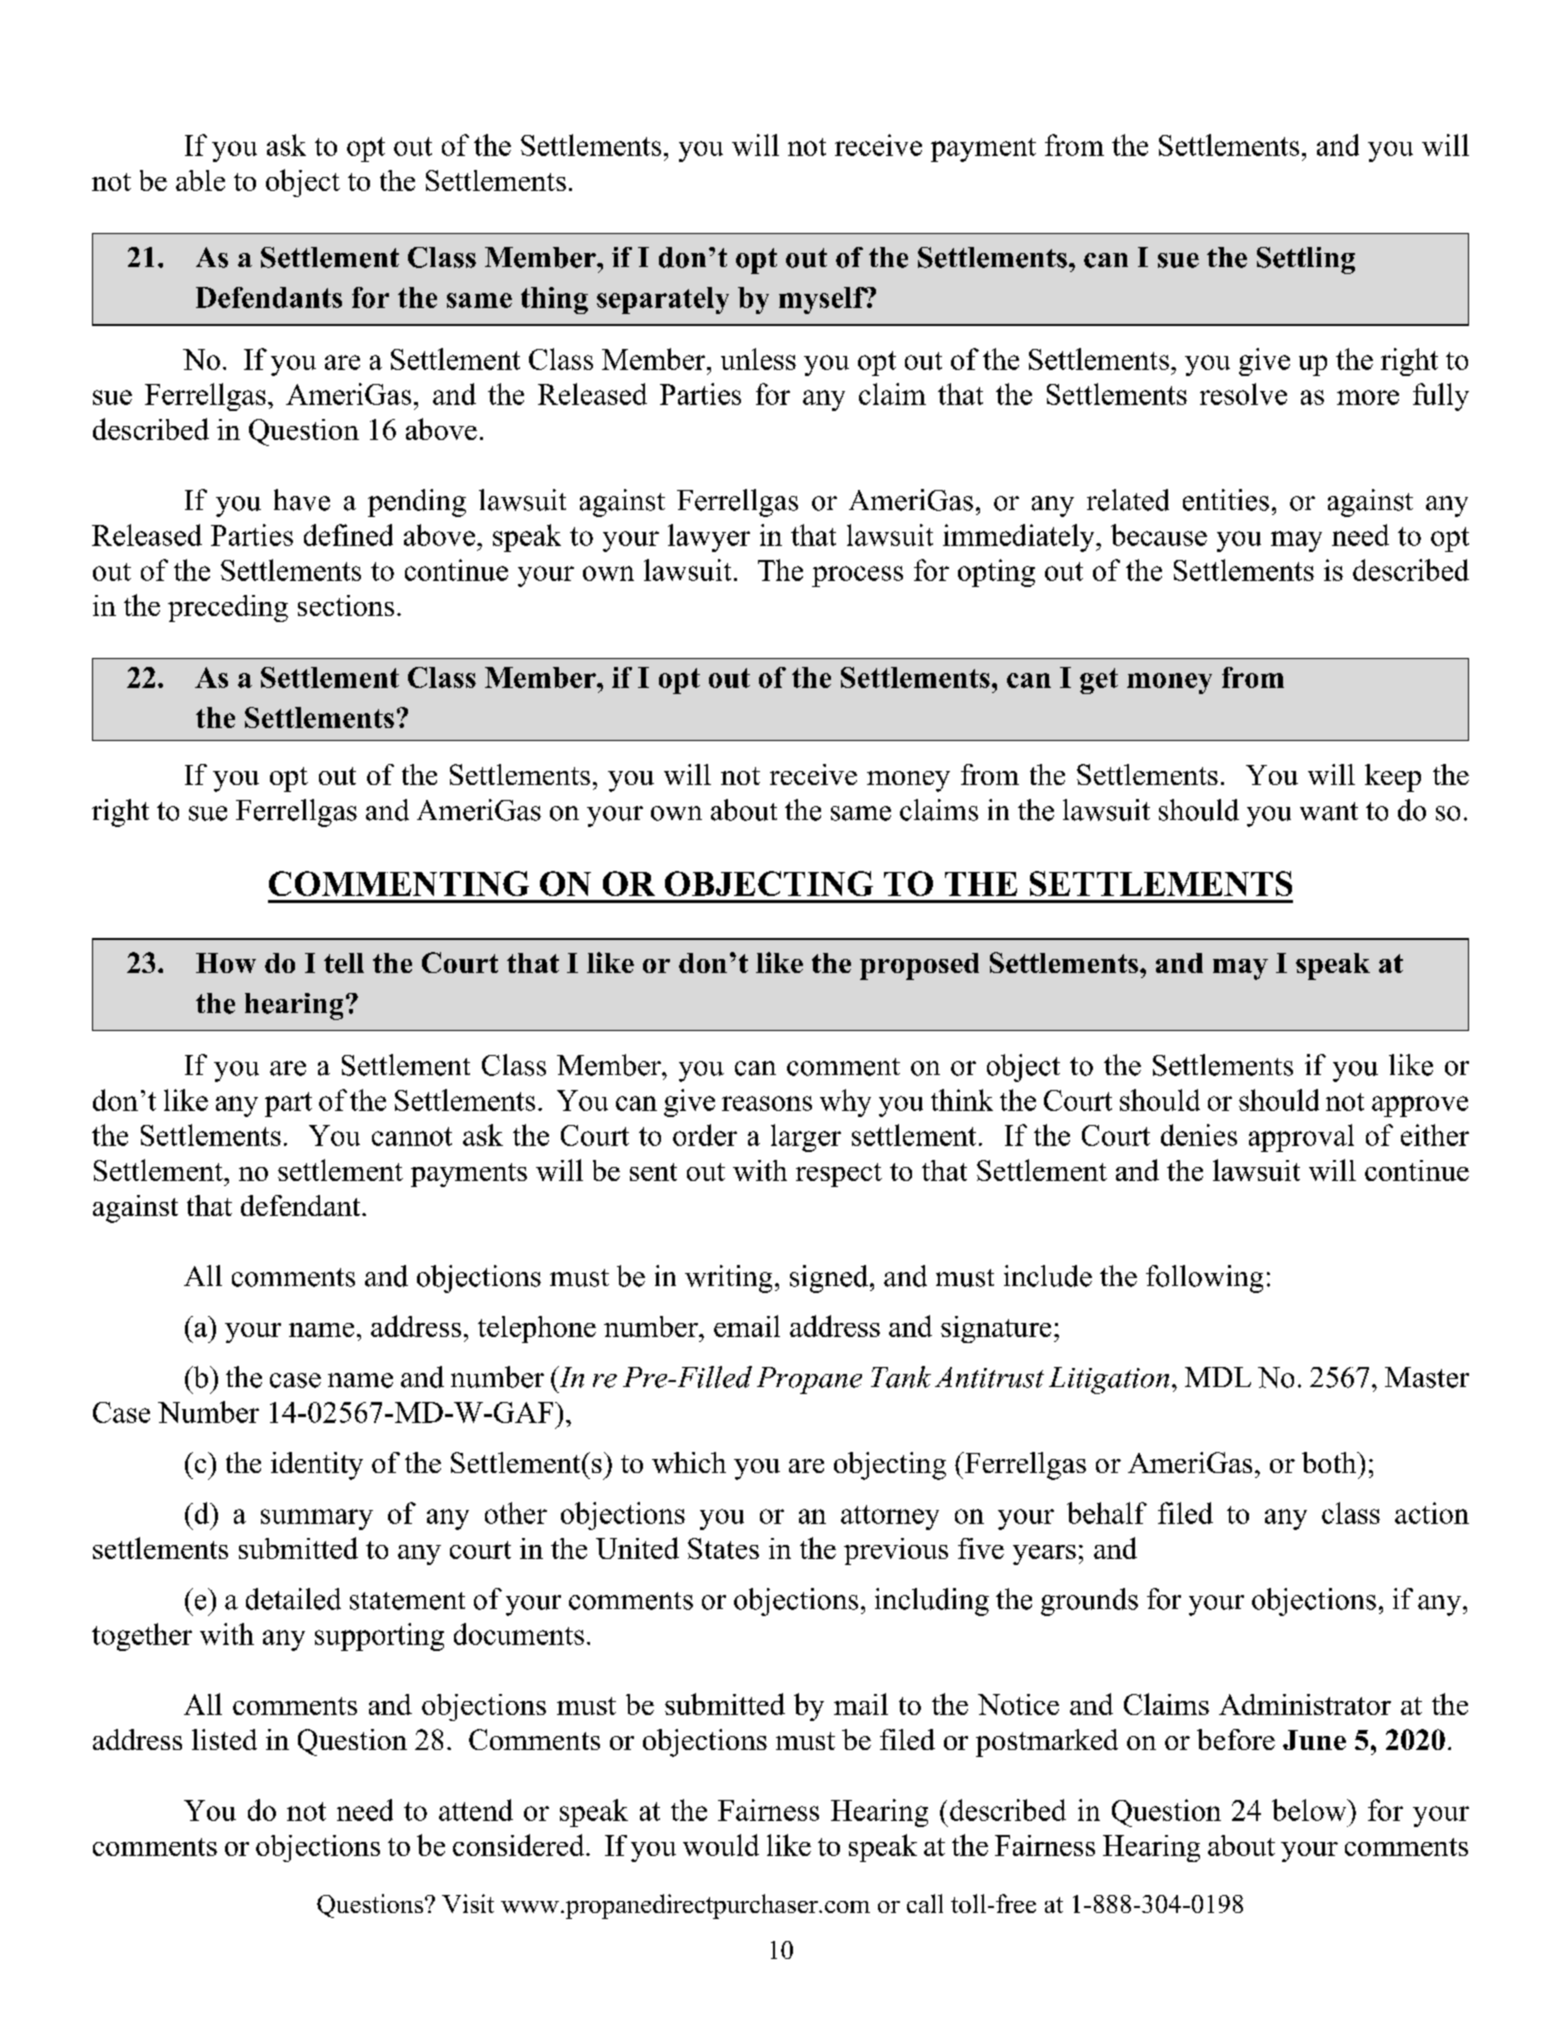 The width and height of the image is (1561, 2020). I want to click on reasons, so click(767, 1103).
